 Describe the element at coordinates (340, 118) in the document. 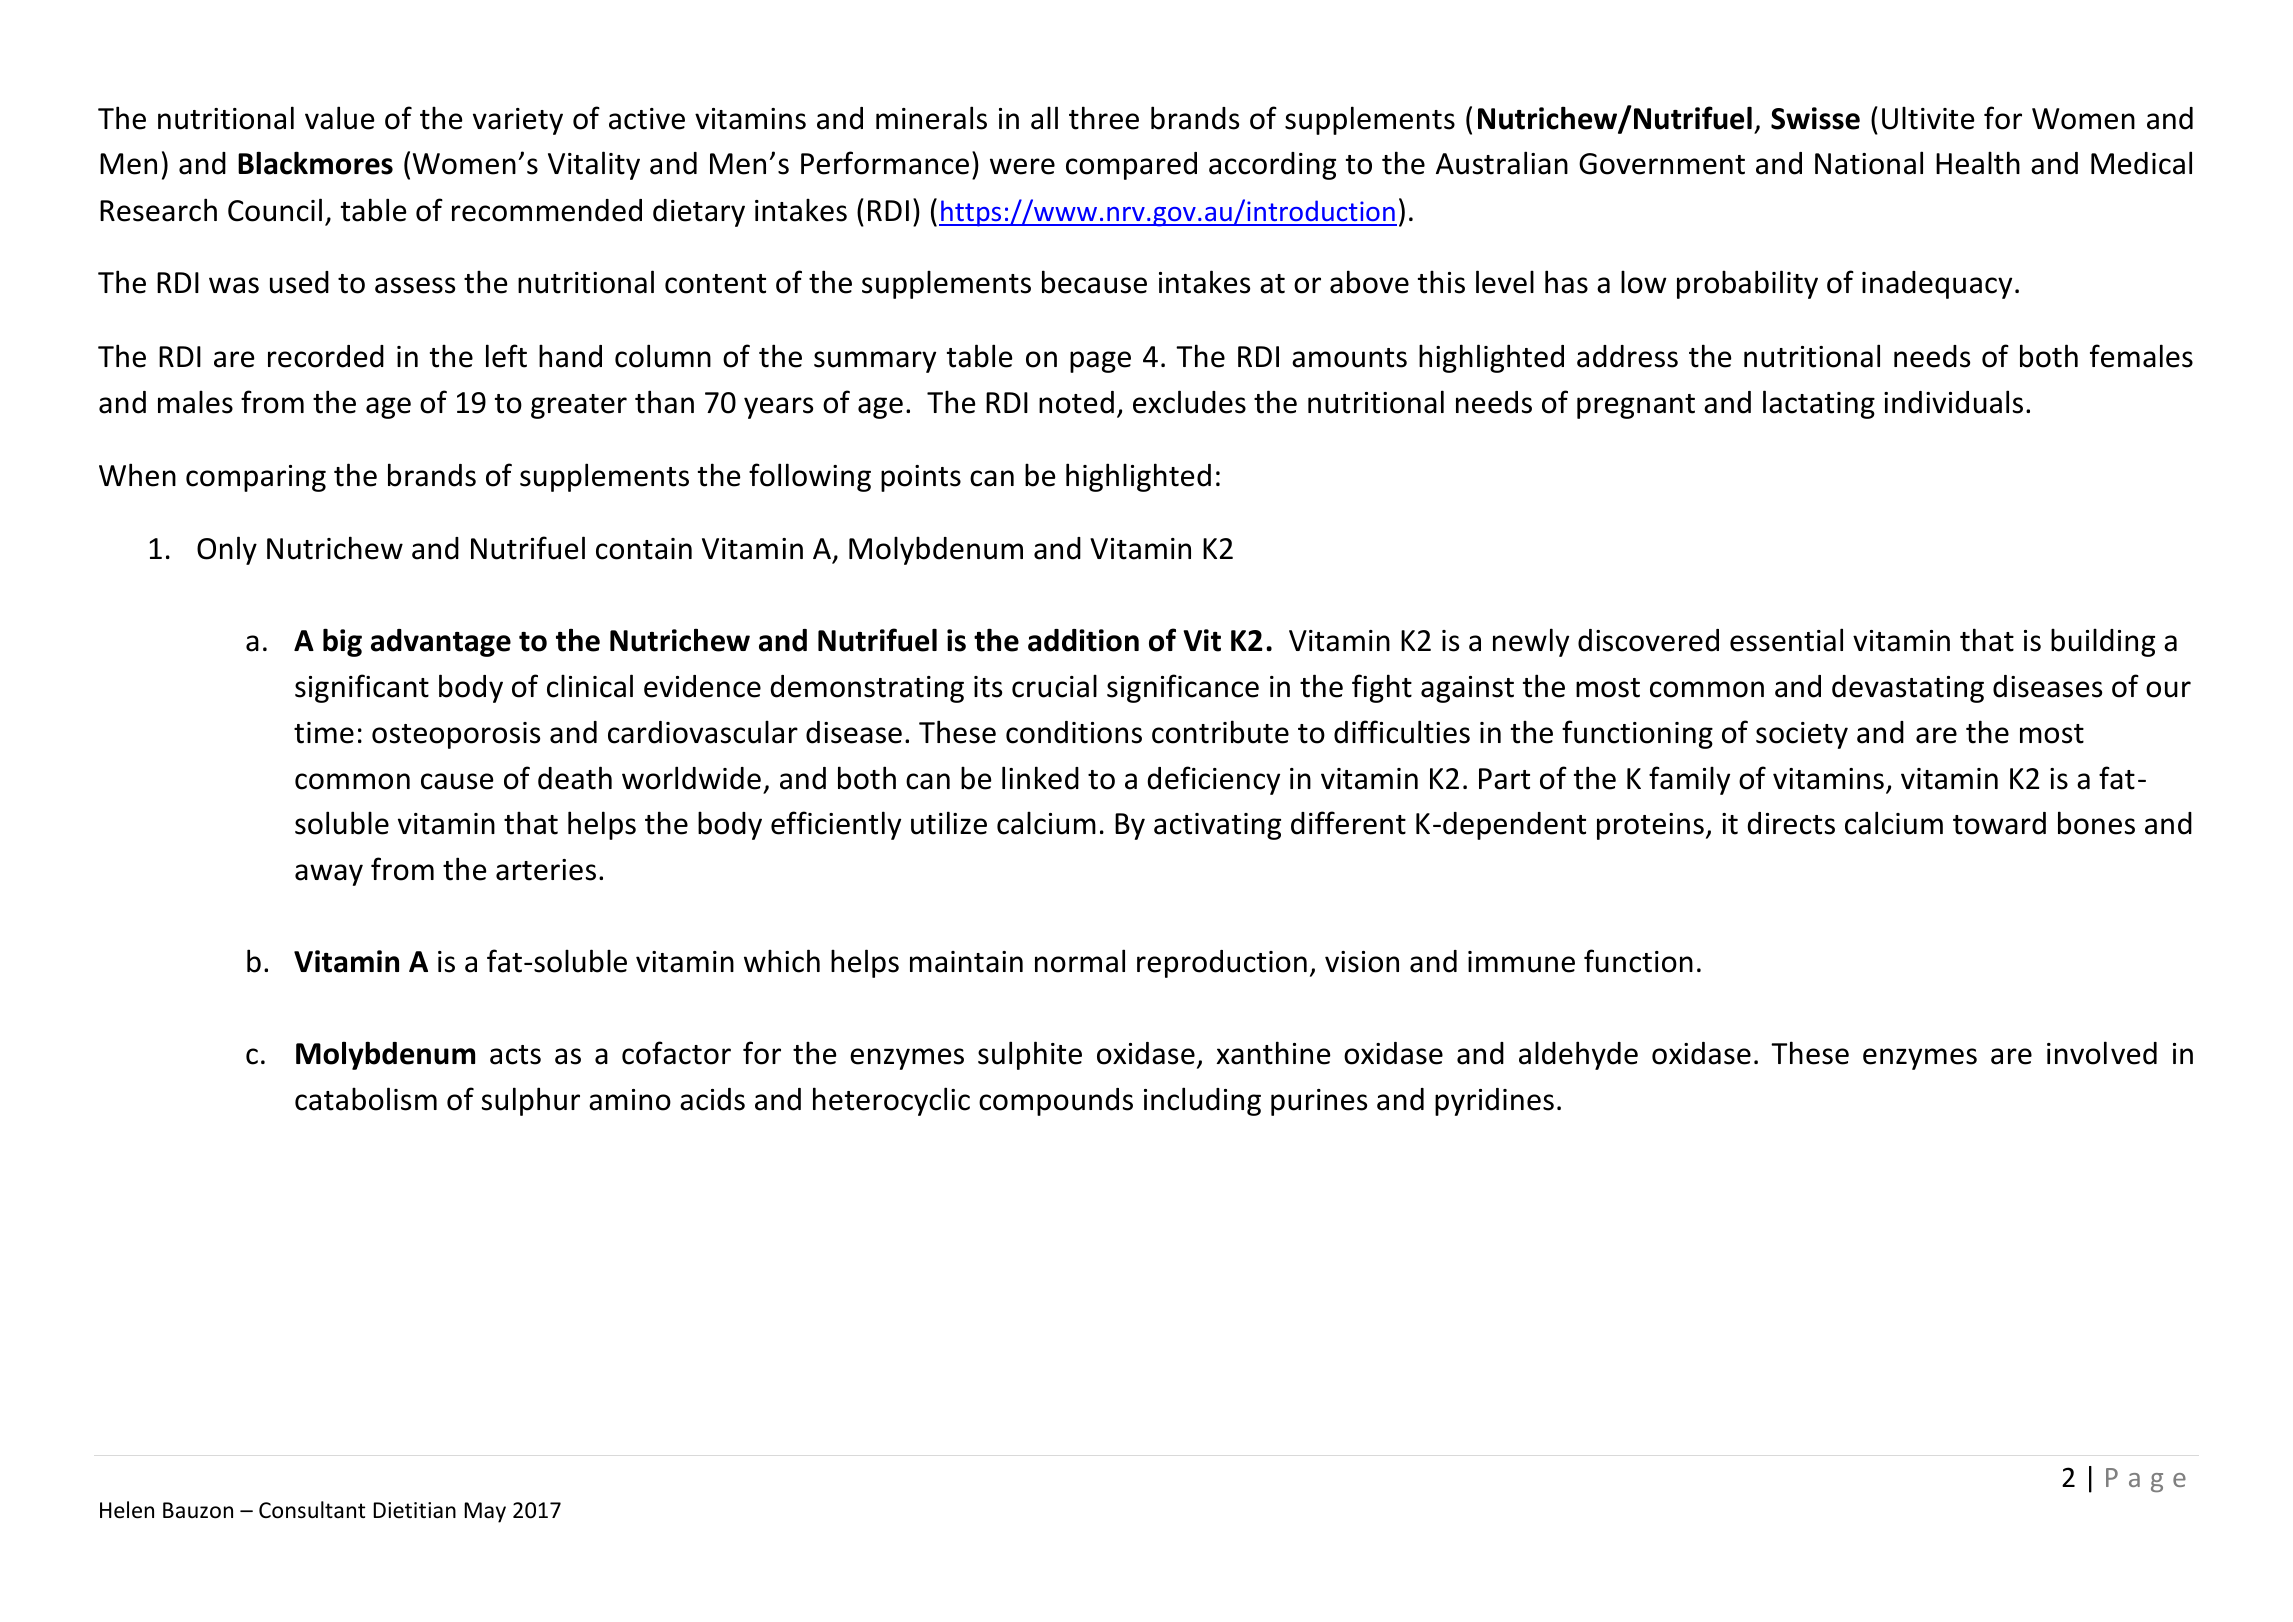

I see `value` at that location.
